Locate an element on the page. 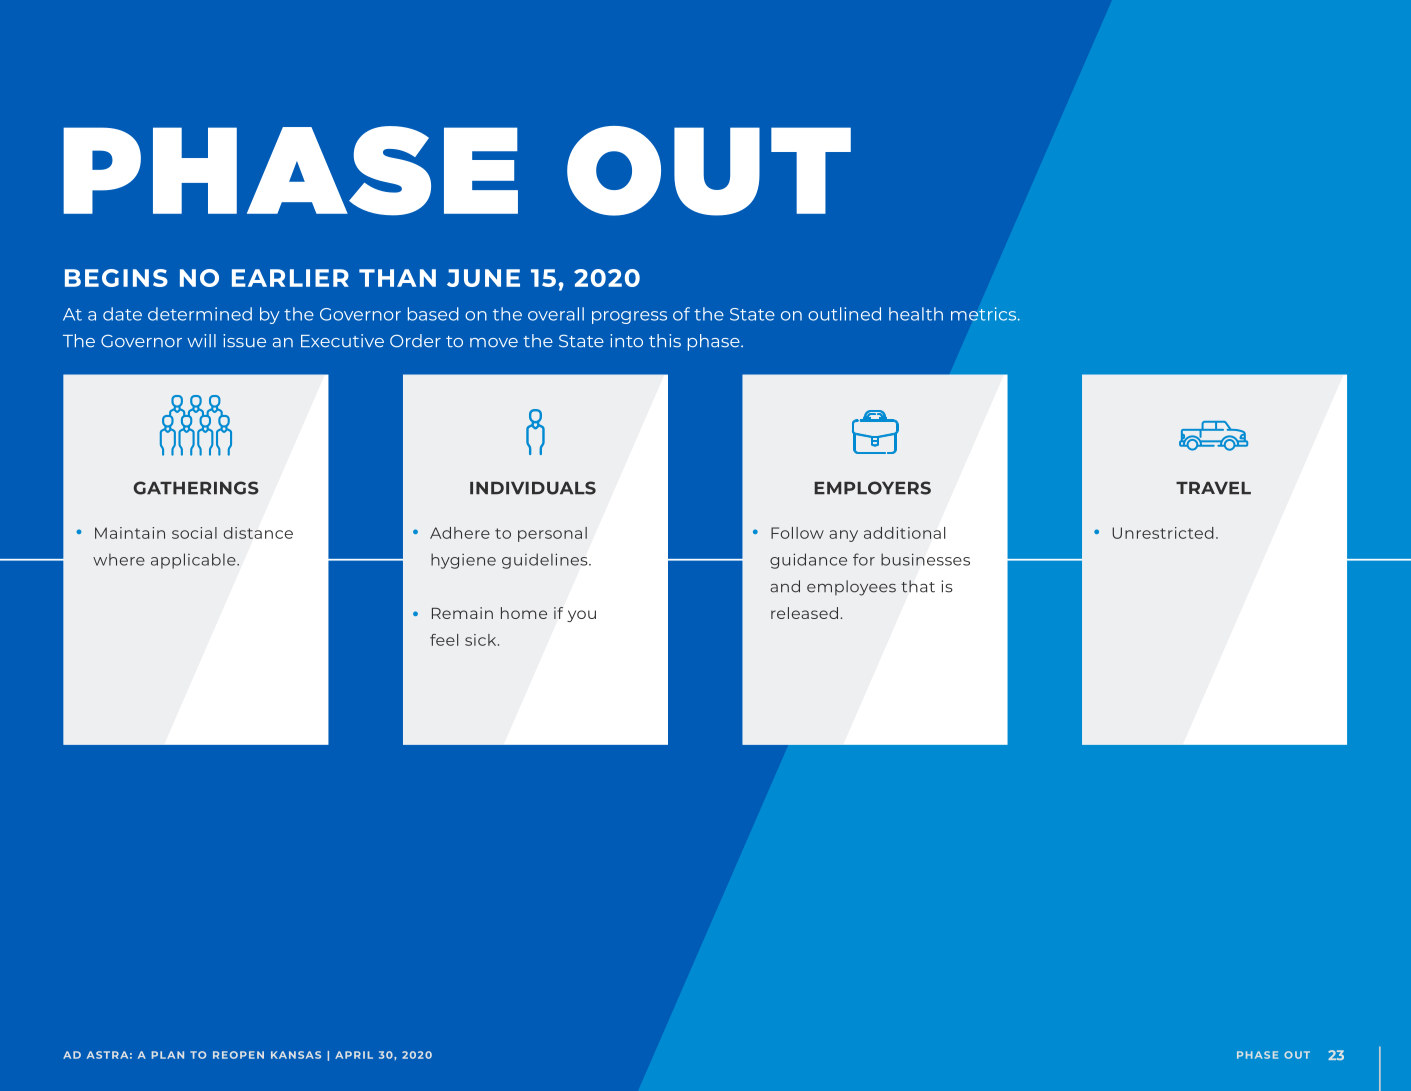 The image size is (1411, 1091). GATHERINGS is located at coordinates (196, 488).
